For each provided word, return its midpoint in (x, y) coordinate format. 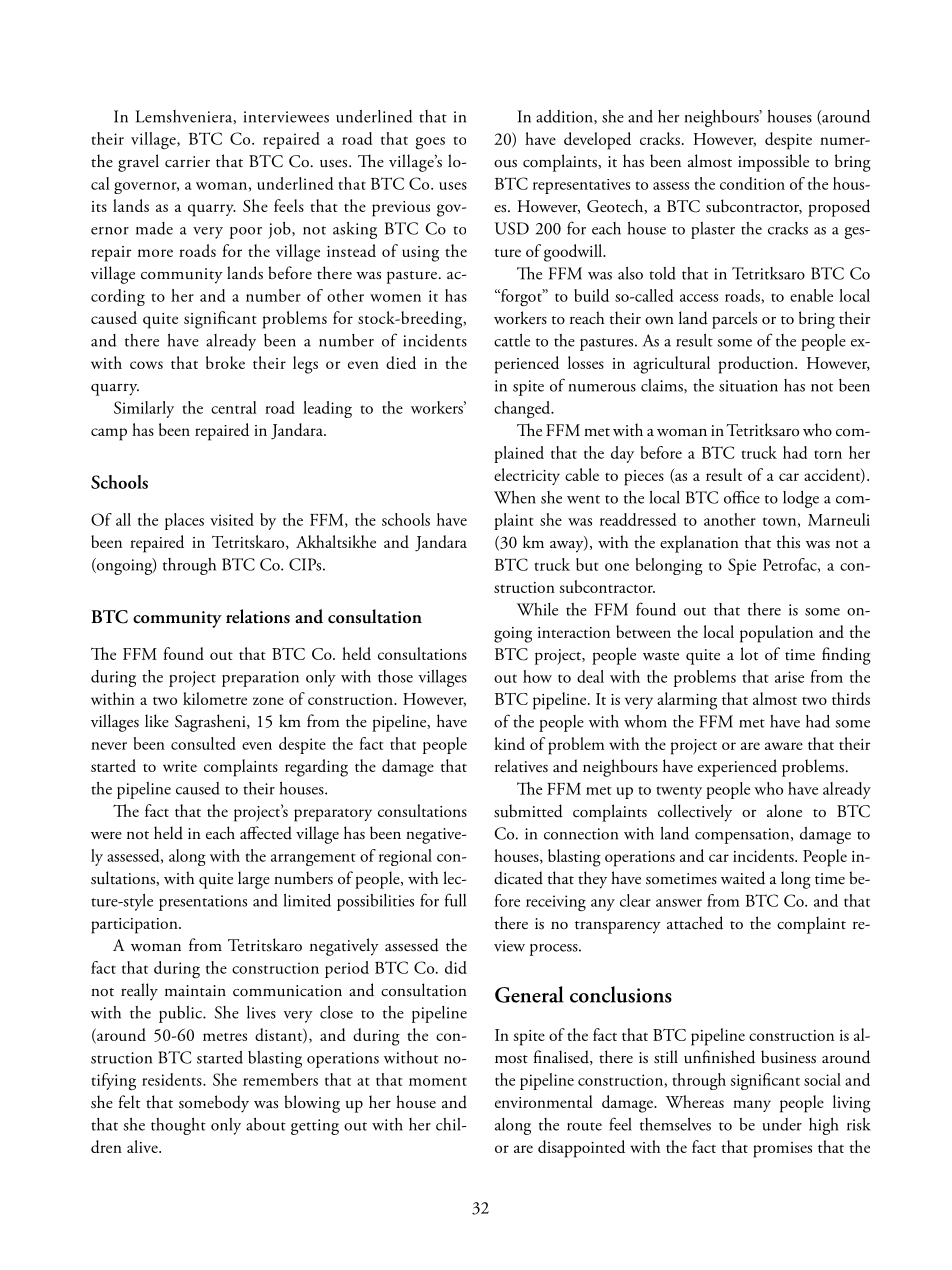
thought (178, 1126)
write (180, 766)
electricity (527, 476)
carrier (187, 162)
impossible (773, 163)
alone (784, 810)
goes (430, 143)
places (184, 521)
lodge (801, 499)
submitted (528, 811)
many (752, 1106)
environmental (544, 1101)
